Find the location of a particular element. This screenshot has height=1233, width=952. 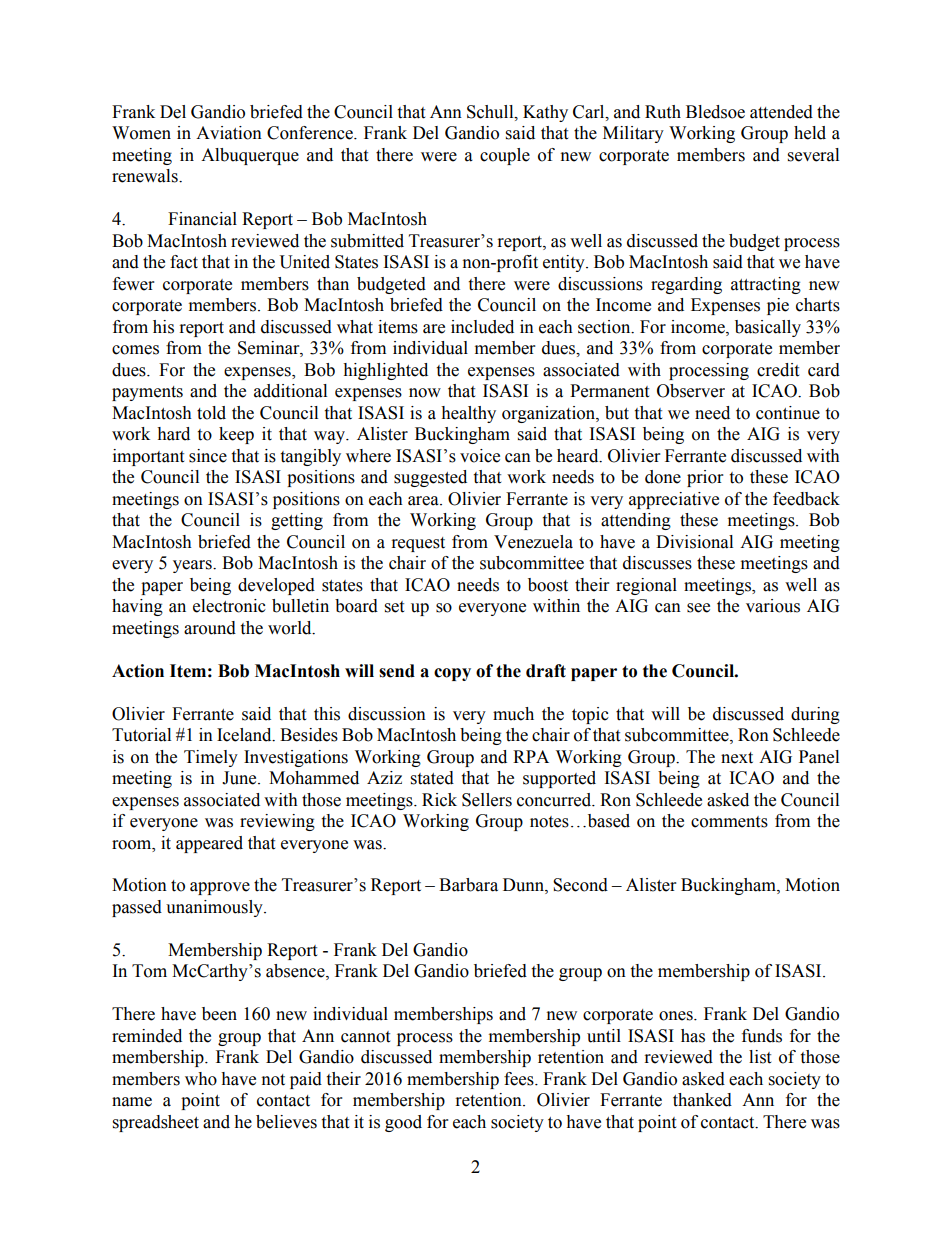

couple is located at coordinates (505, 156).
